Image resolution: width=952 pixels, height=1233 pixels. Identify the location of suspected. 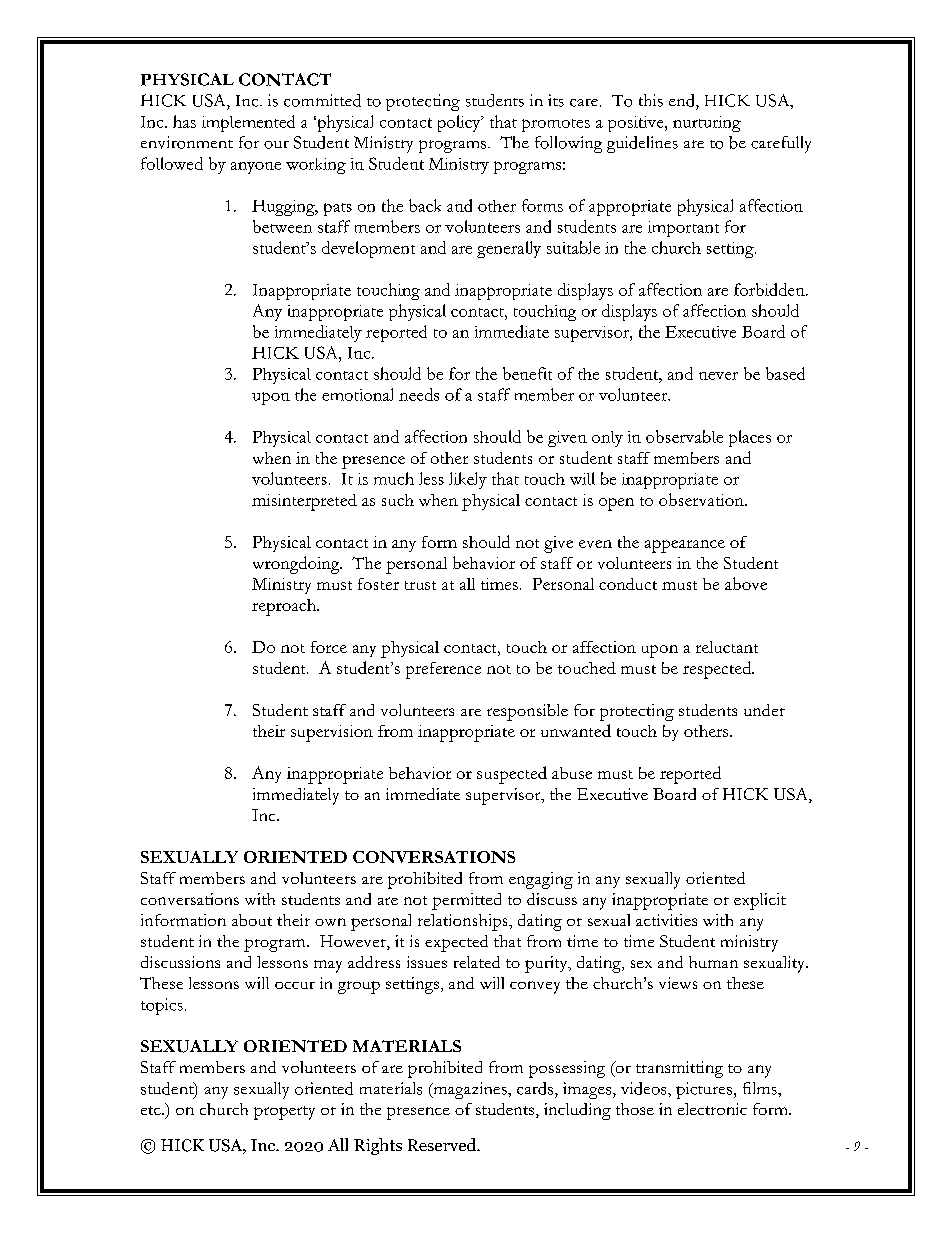
(512, 775).
